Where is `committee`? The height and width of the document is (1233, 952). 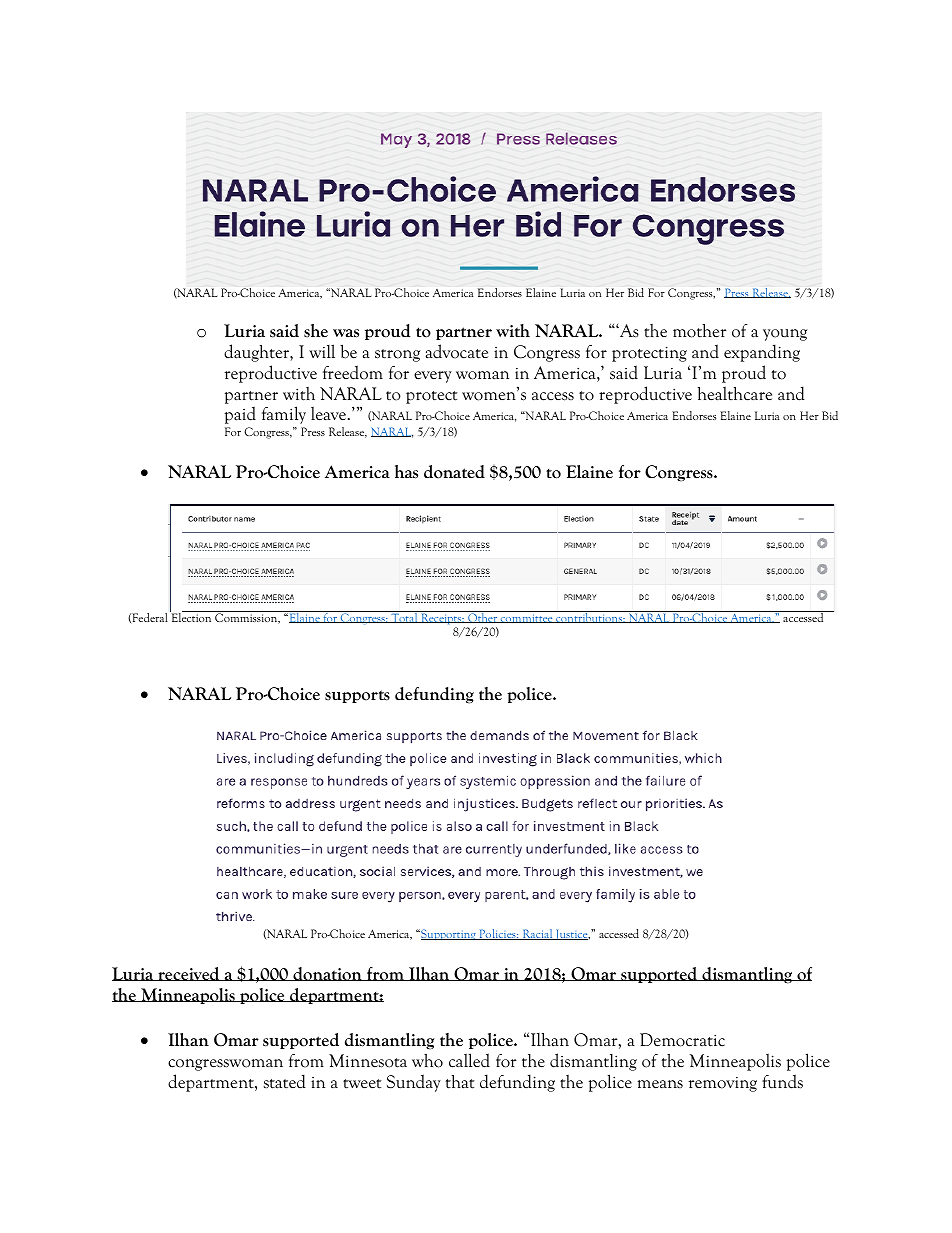 committee is located at coordinates (527, 618).
